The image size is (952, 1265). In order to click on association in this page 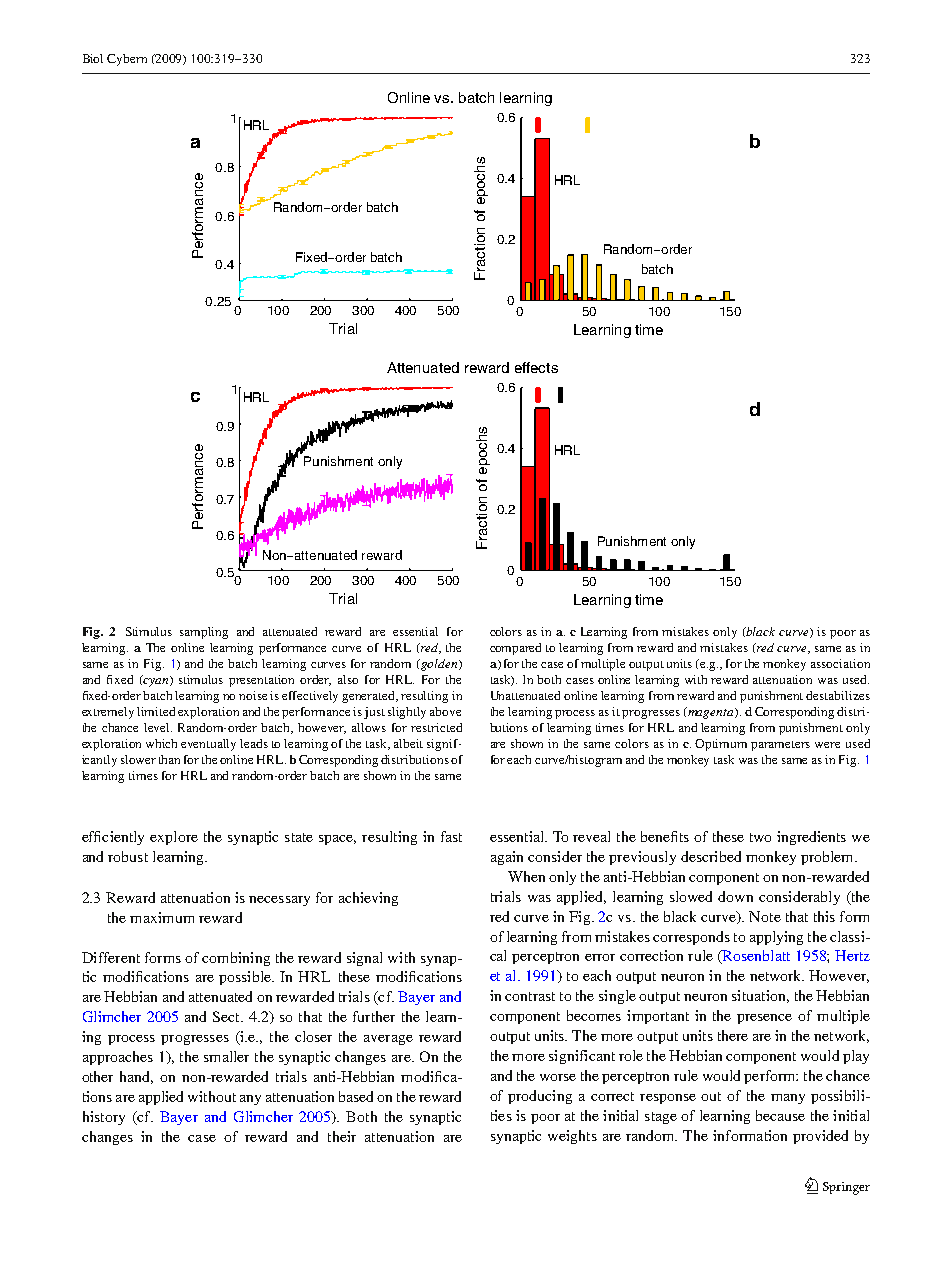, I will do `click(840, 663)`.
